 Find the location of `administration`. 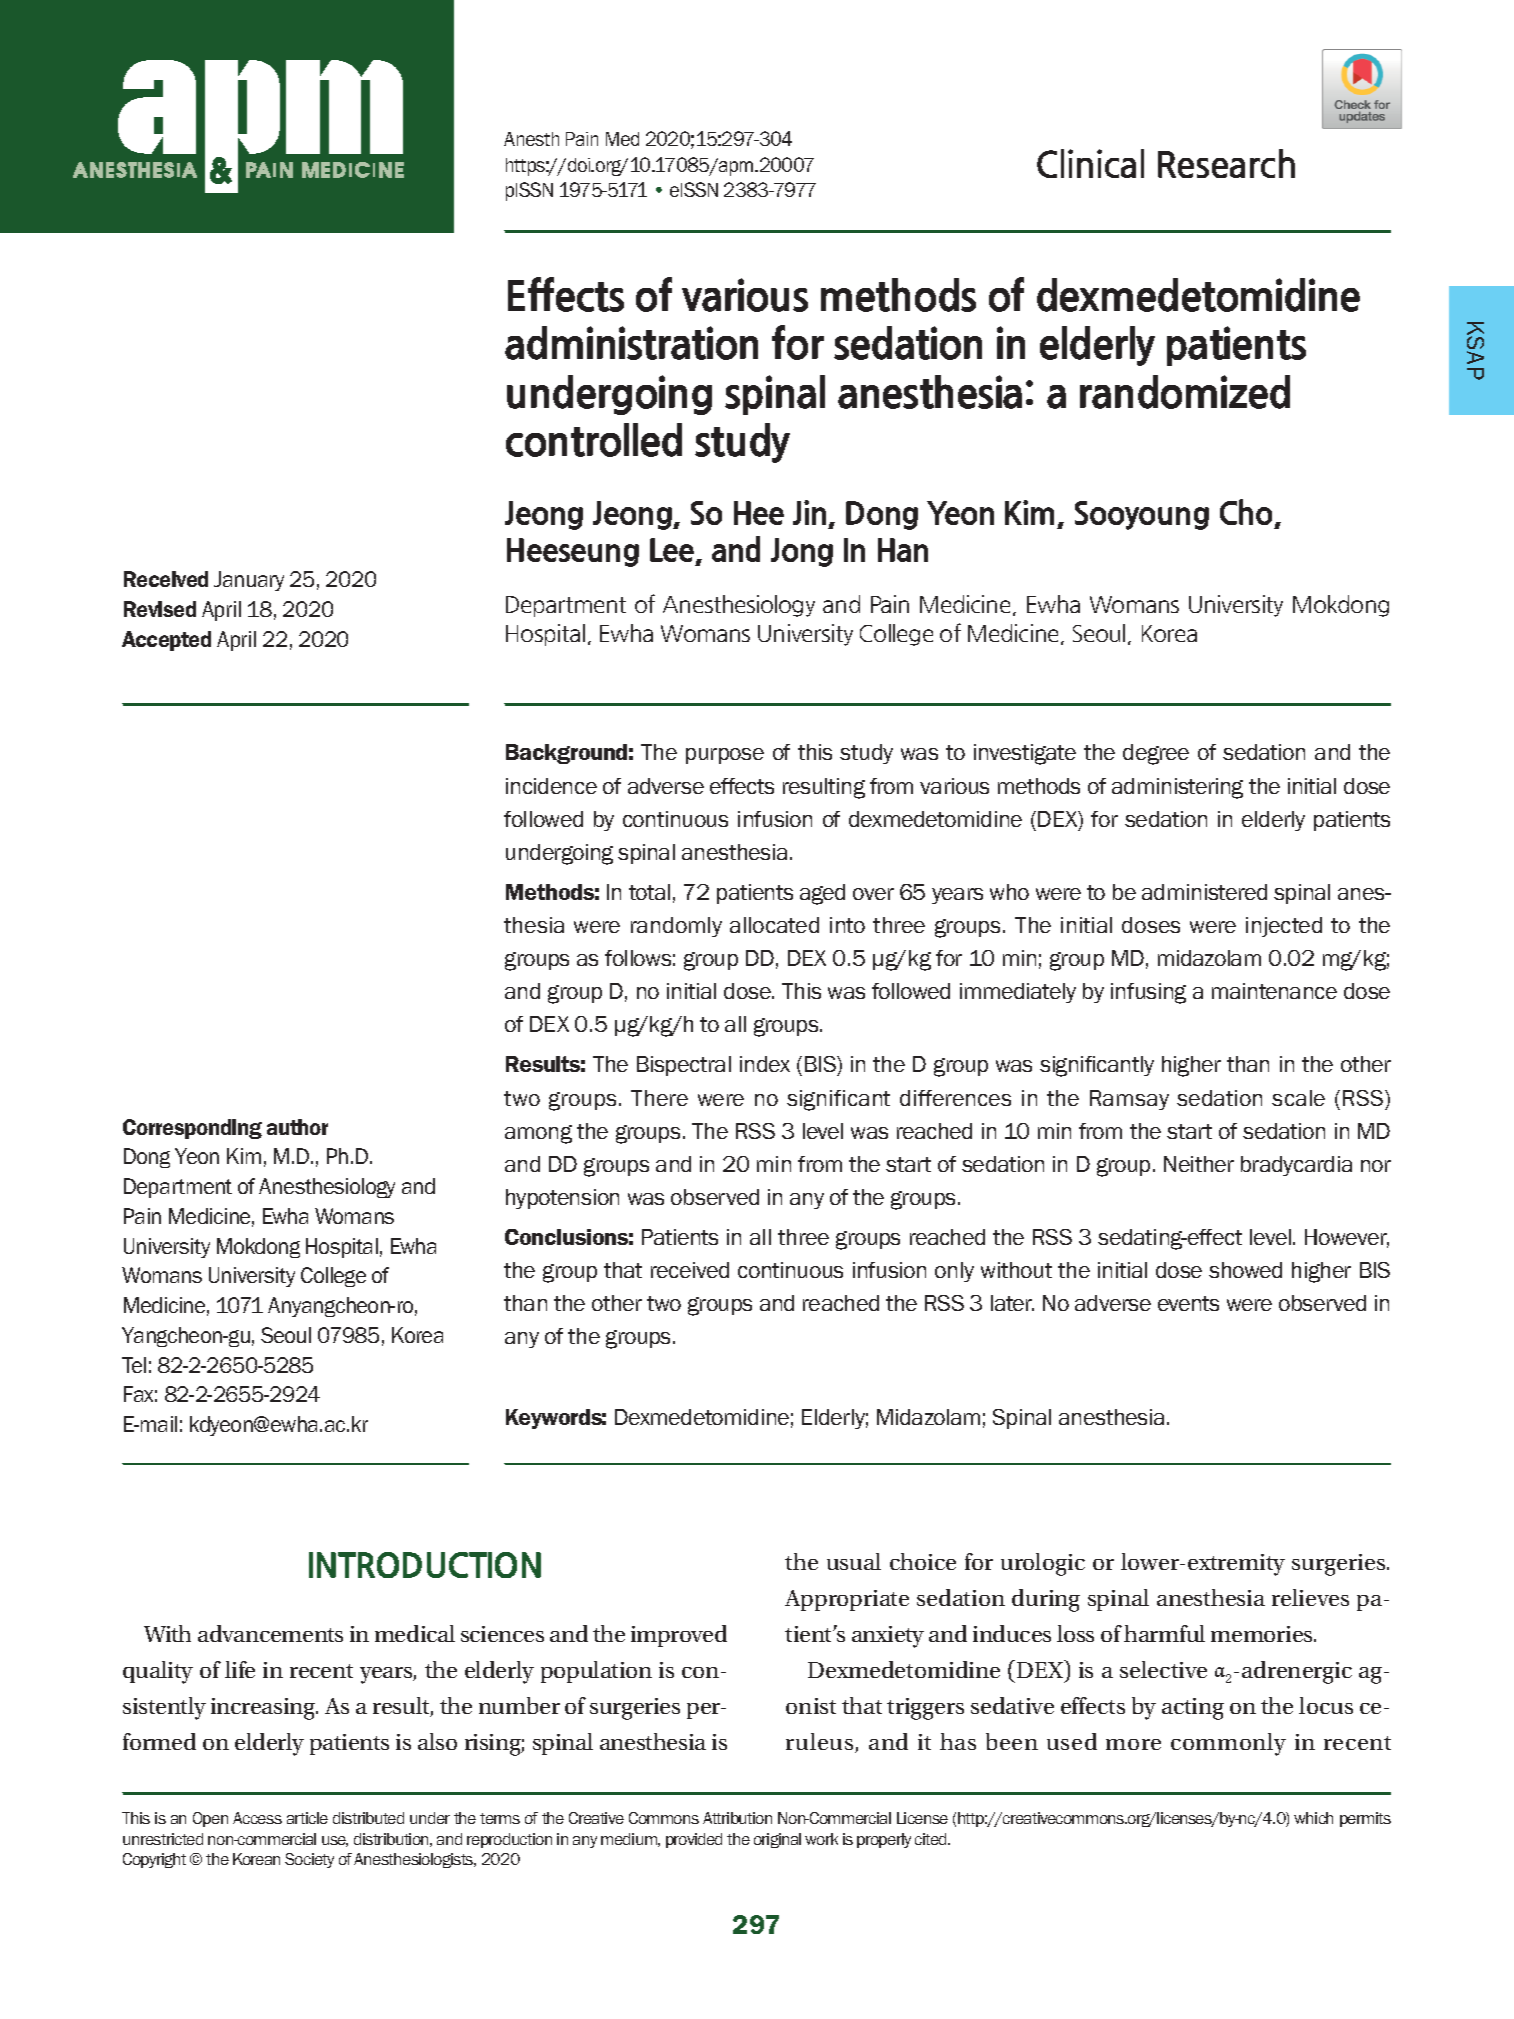

administration is located at coordinates (631, 343).
